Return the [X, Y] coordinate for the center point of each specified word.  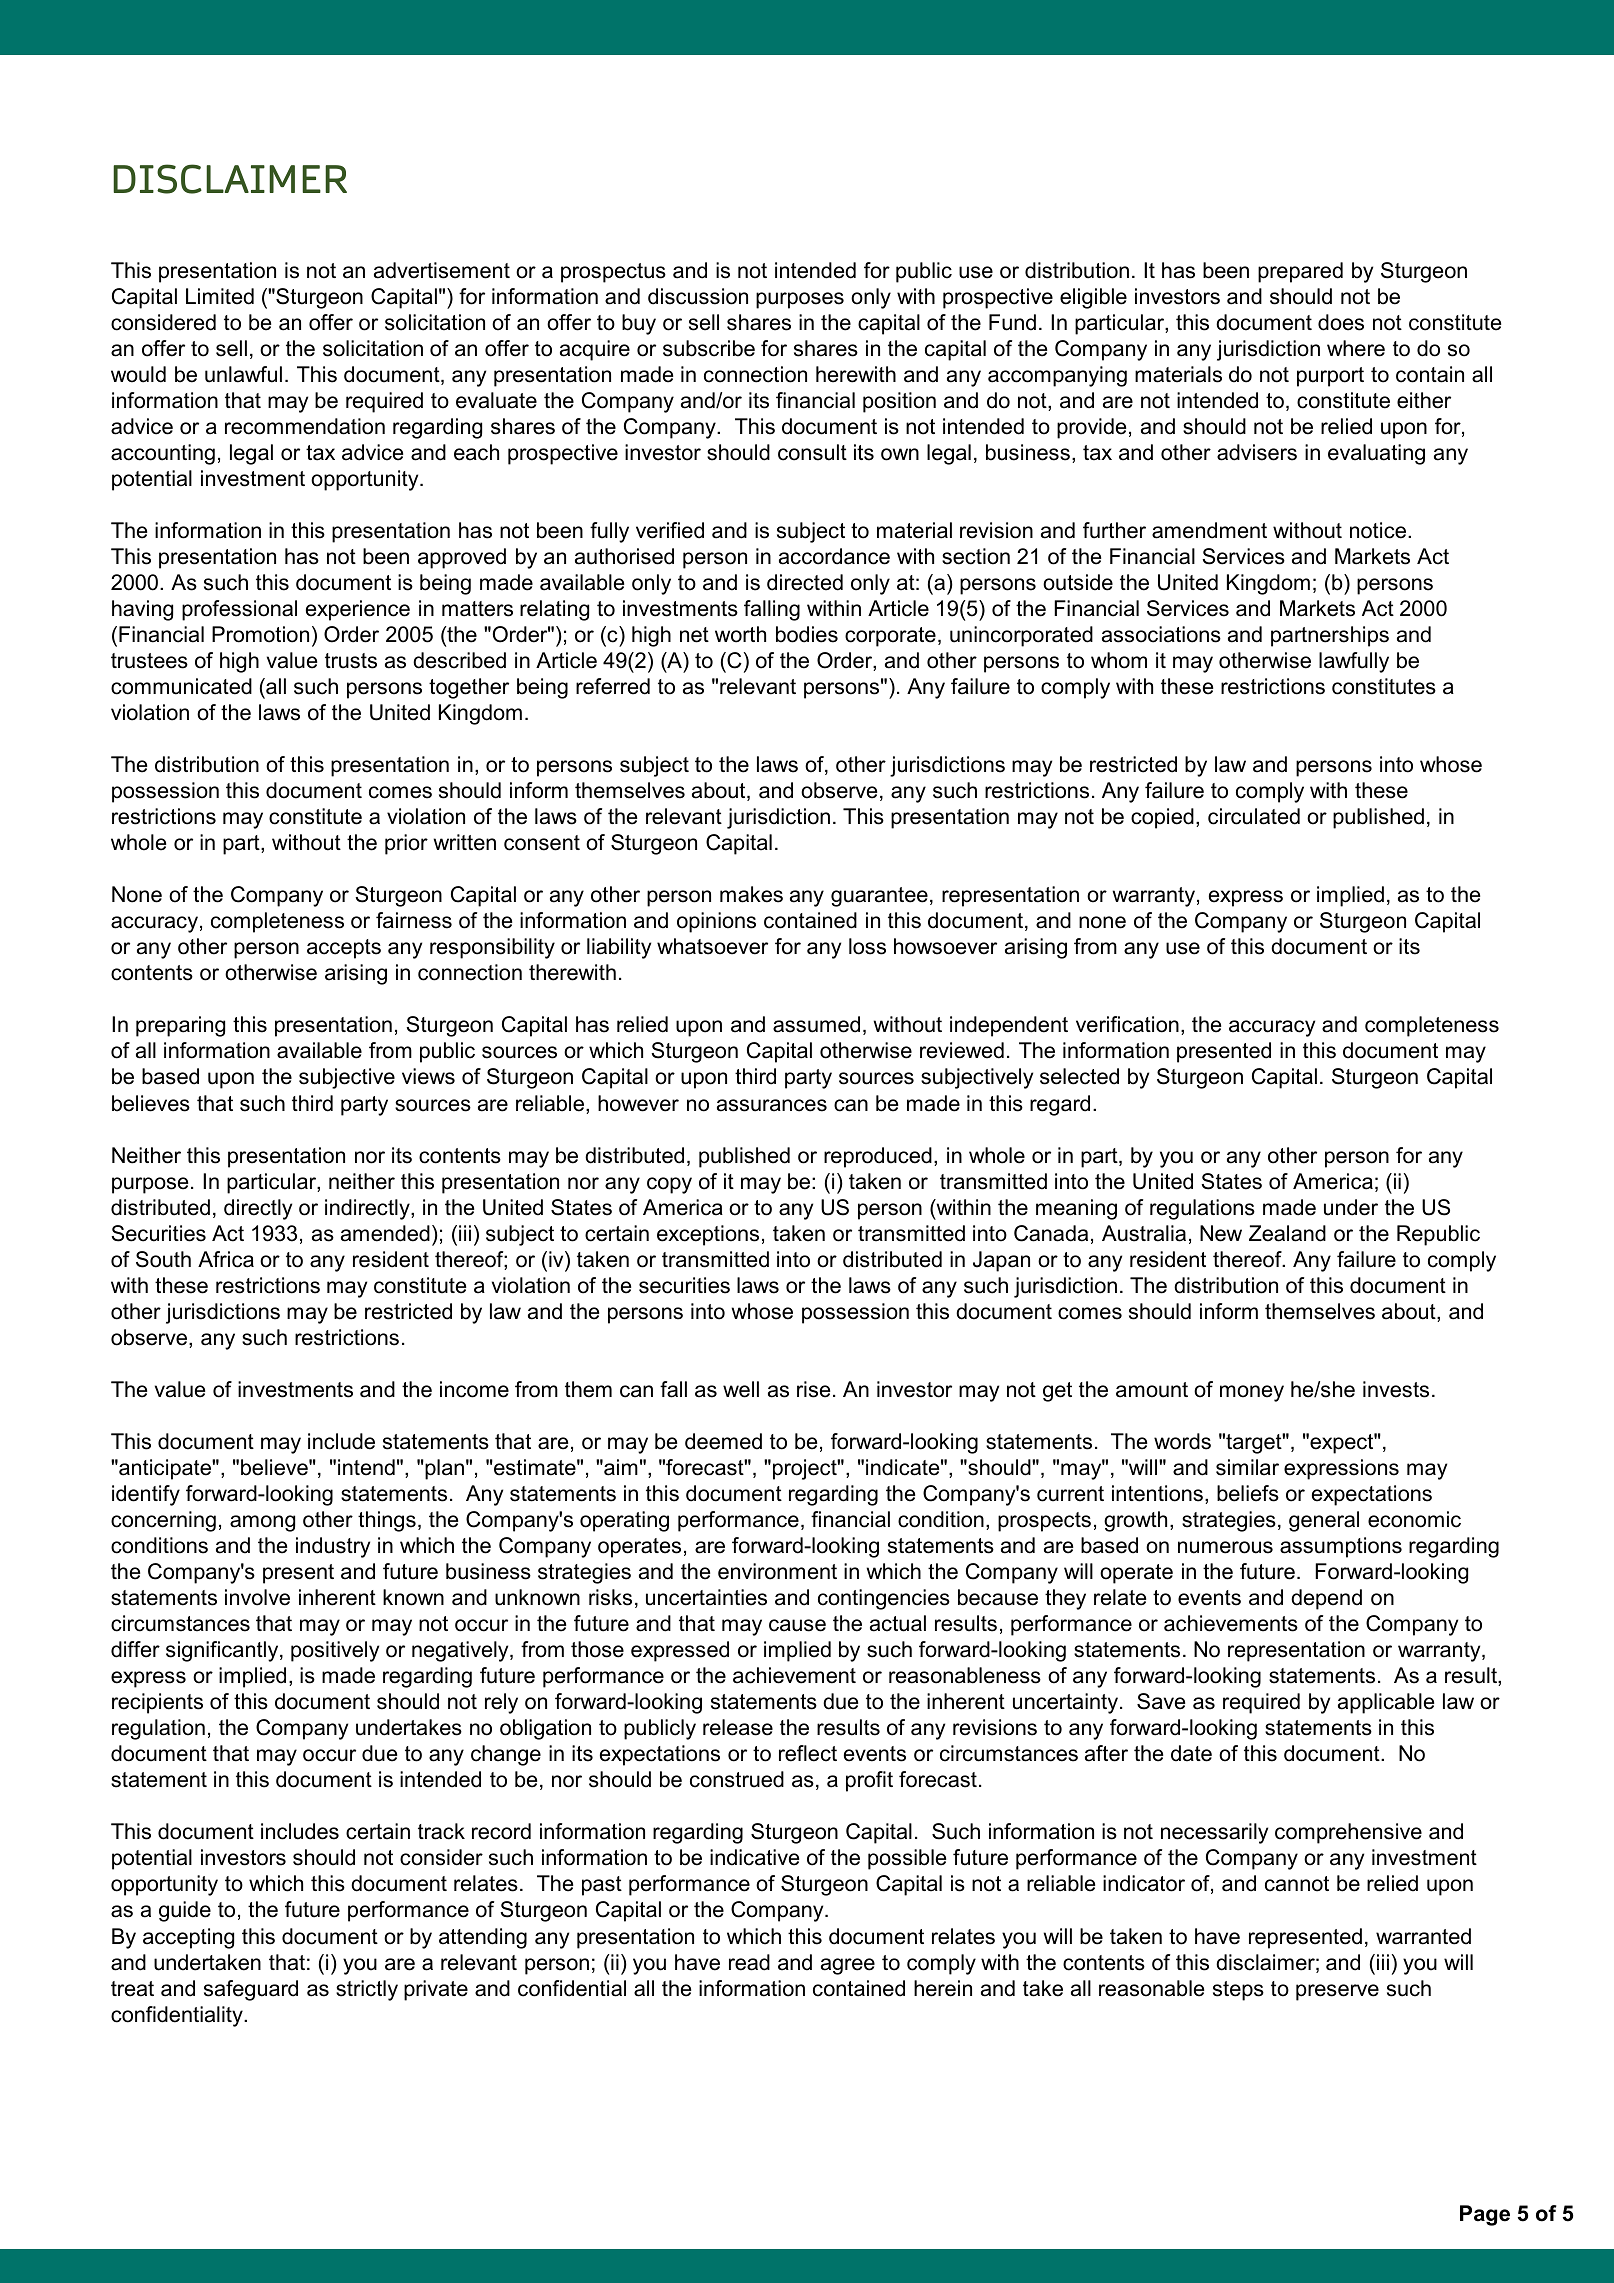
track [441, 1831]
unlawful [243, 374]
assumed [816, 1024]
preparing [180, 1026]
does [1341, 322]
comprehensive [1348, 1833]
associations [1161, 634]
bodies [807, 634]
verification [1127, 1024]
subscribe [709, 348]
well [741, 1389]
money [1252, 1393]
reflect [808, 1753]
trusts [351, 661]
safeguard [251, 1990]
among [262, 1523]
